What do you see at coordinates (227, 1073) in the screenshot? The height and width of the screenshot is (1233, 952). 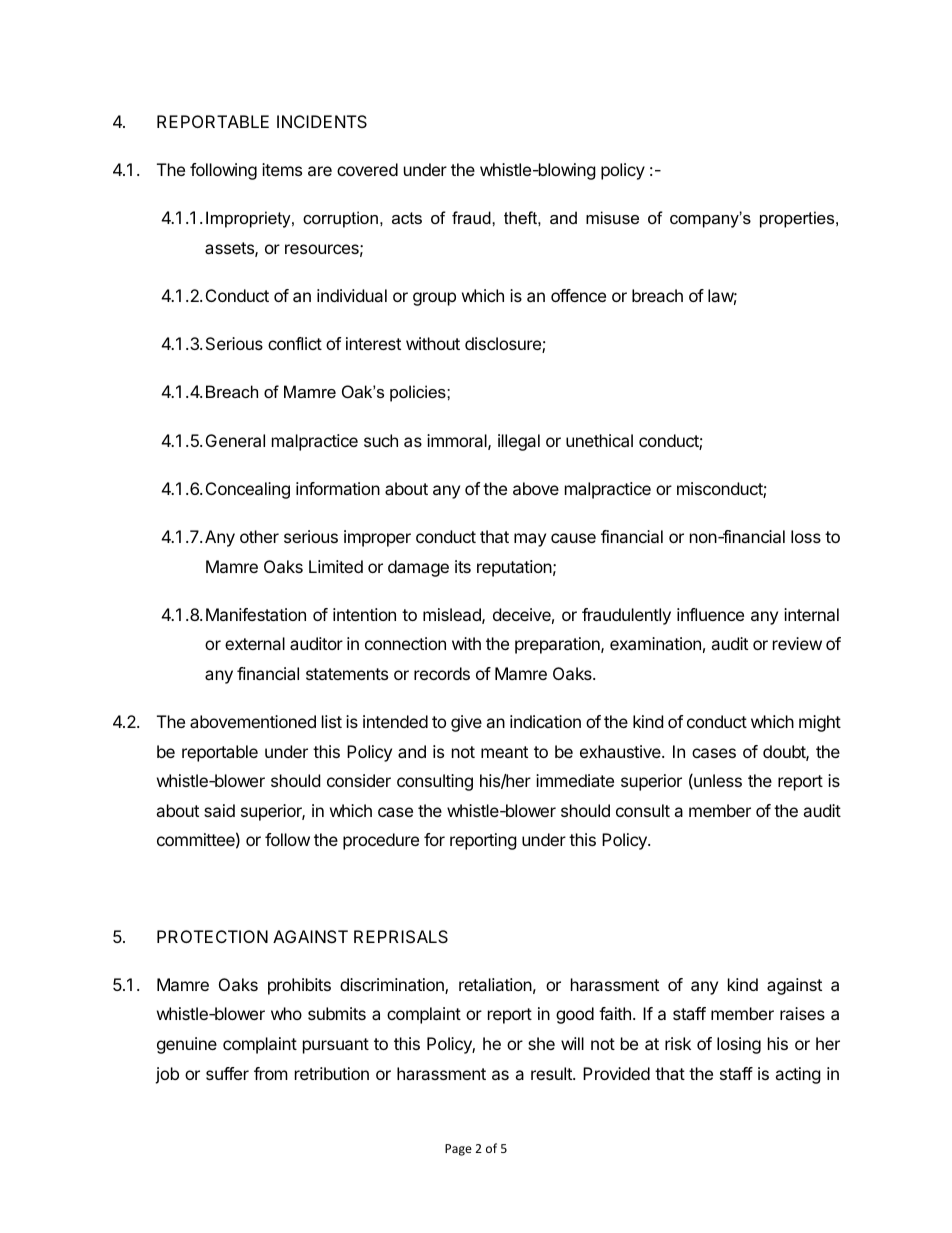 I see `suffer` at bounding box center [227, 1073].
